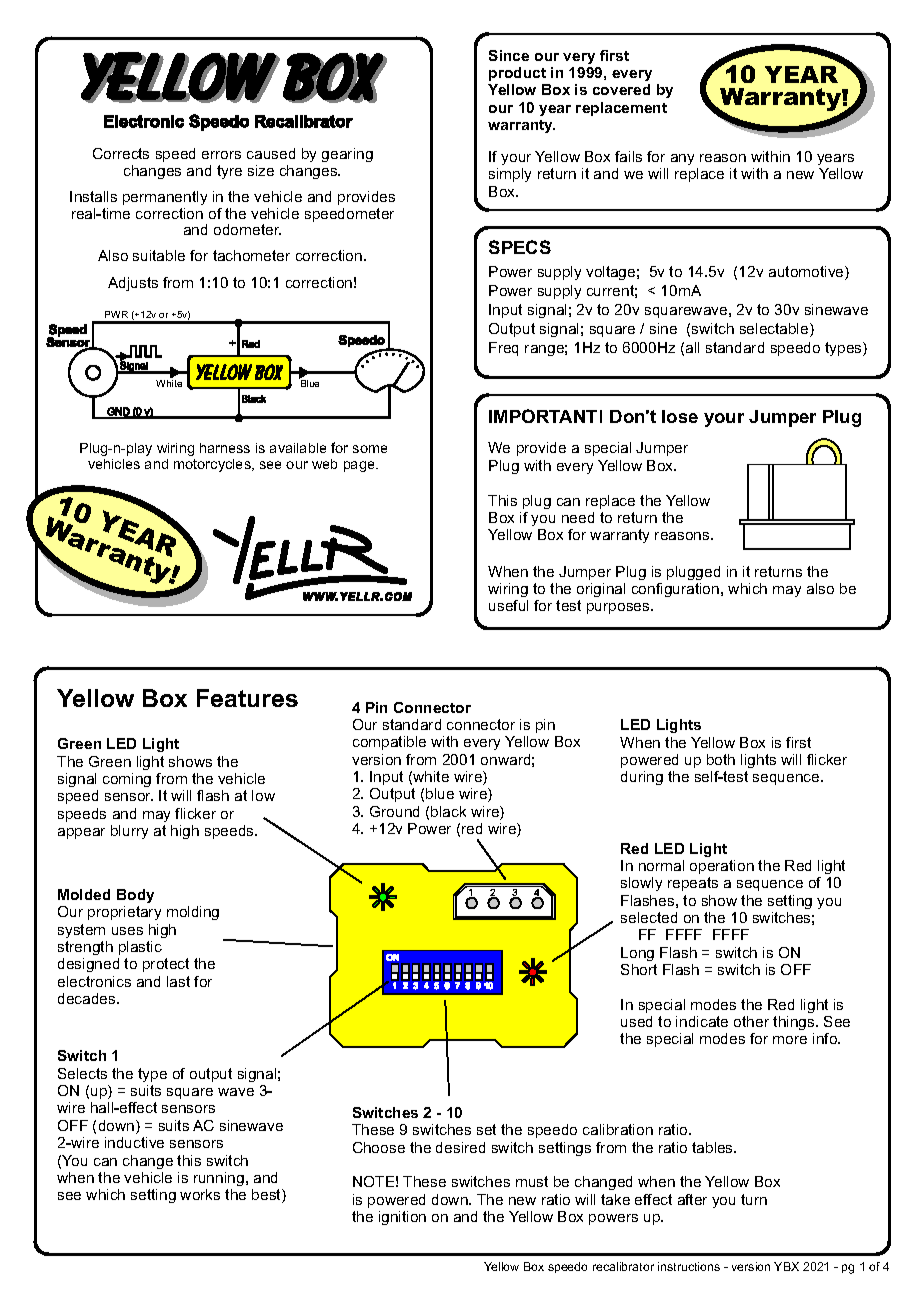 This screenshot has width=924, height=1307. What do you see at coordinates (503, 349) in the screenshot?
I see `Freq` at bounding box center [503, 349].
